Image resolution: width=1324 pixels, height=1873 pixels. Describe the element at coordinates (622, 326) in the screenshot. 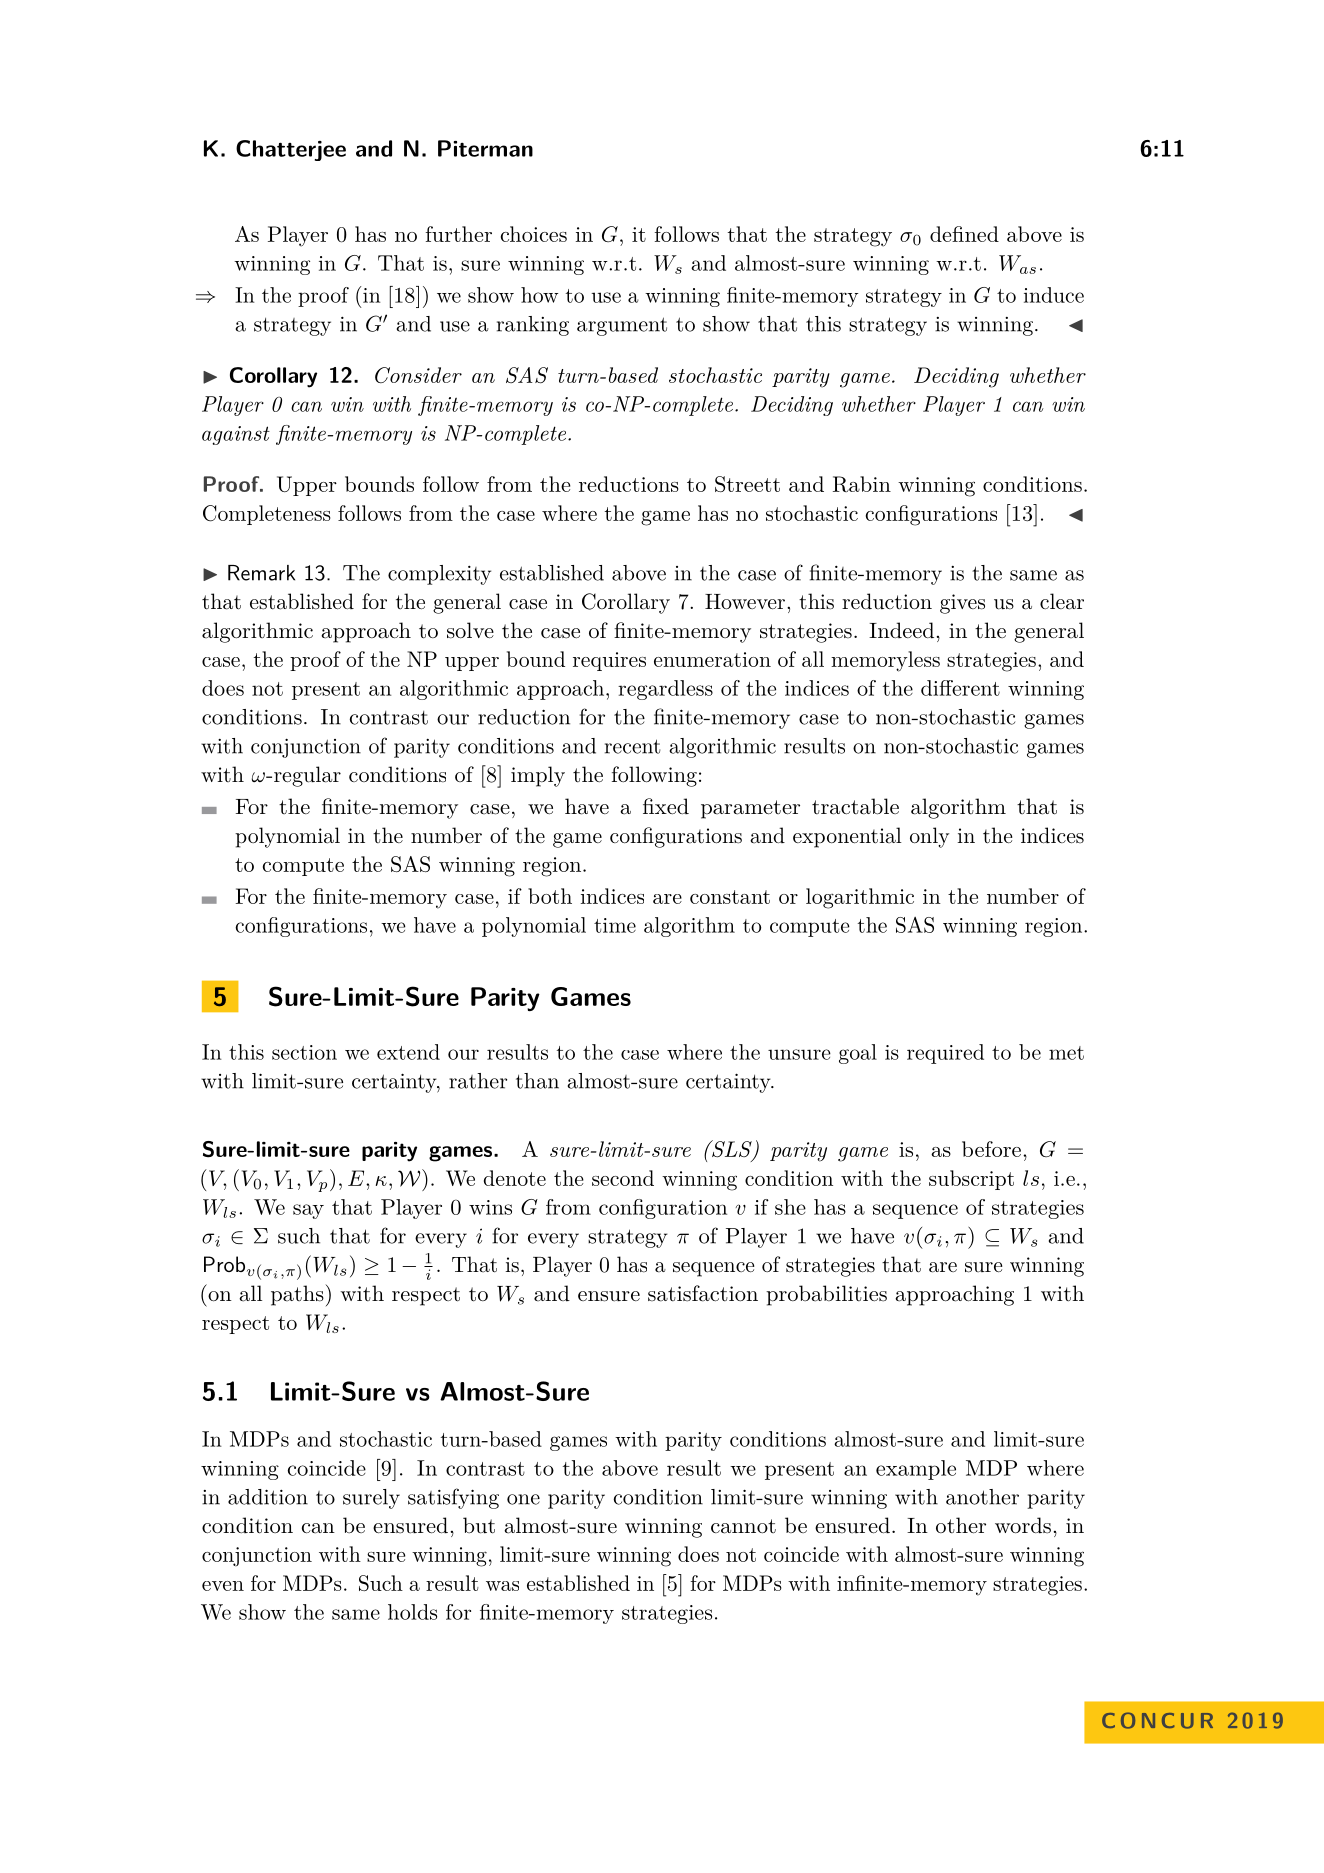

I see `argument` at that location.
